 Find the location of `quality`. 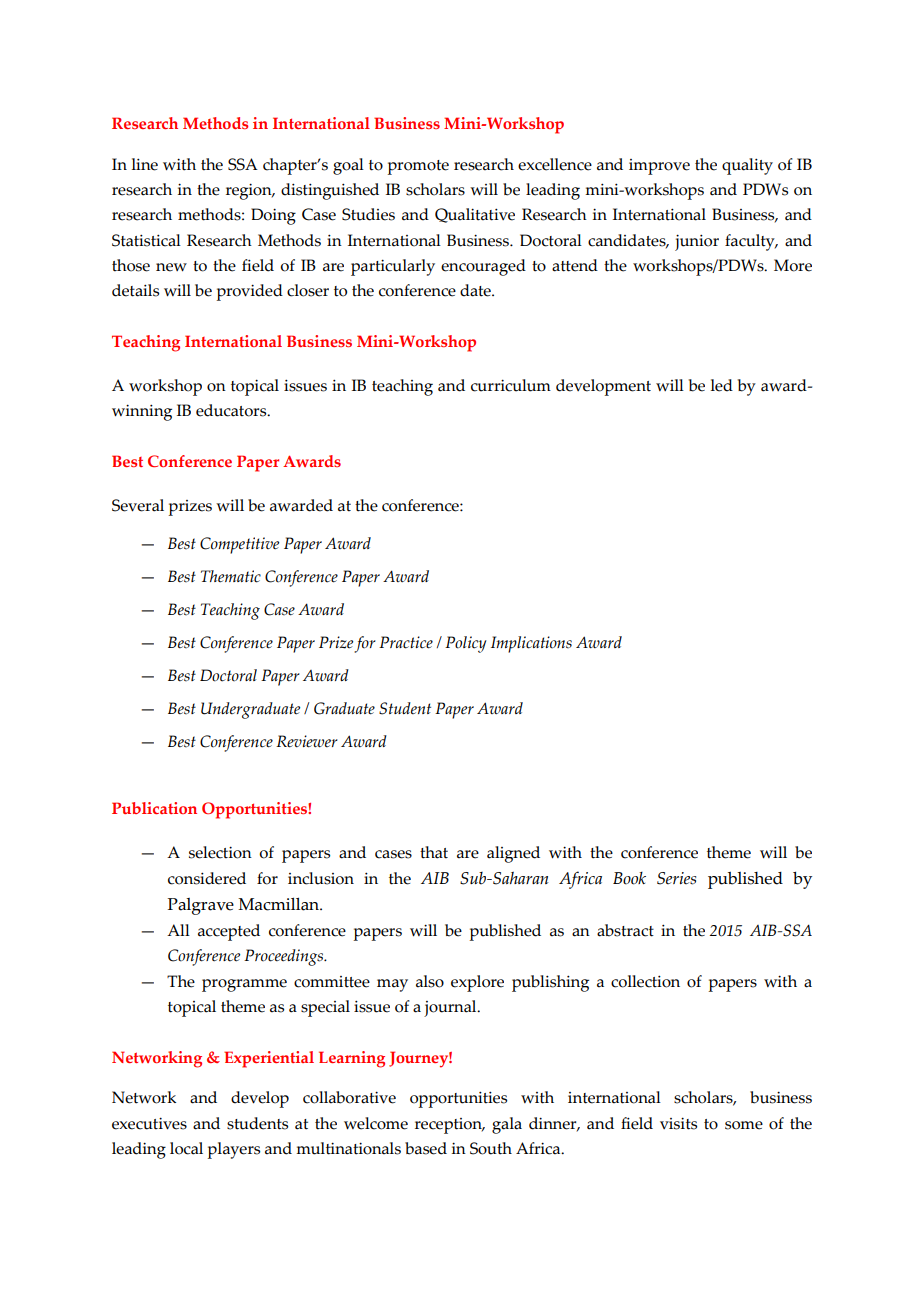

quality is located at coordinates (747, 166).
